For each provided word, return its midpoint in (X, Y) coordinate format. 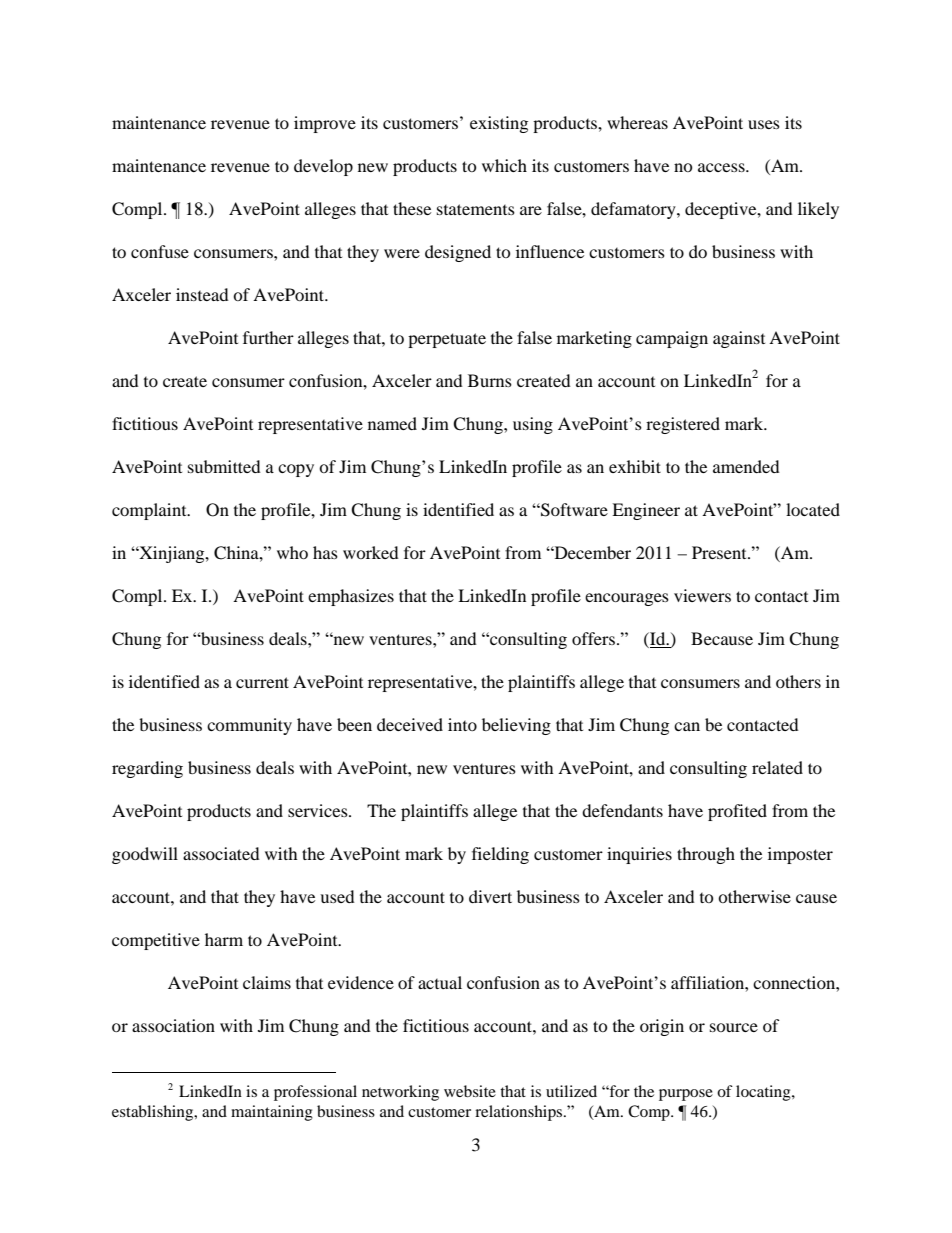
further (268, 337)
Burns (490, 380)
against (739, 339)
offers (593, 638)
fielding (500, 855)
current (262, 682)
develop (323, 167)
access (722, 167)
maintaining (272, 1113)
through (706, 855)
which (504, 165)
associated (221, 853)
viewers (702, 595)
